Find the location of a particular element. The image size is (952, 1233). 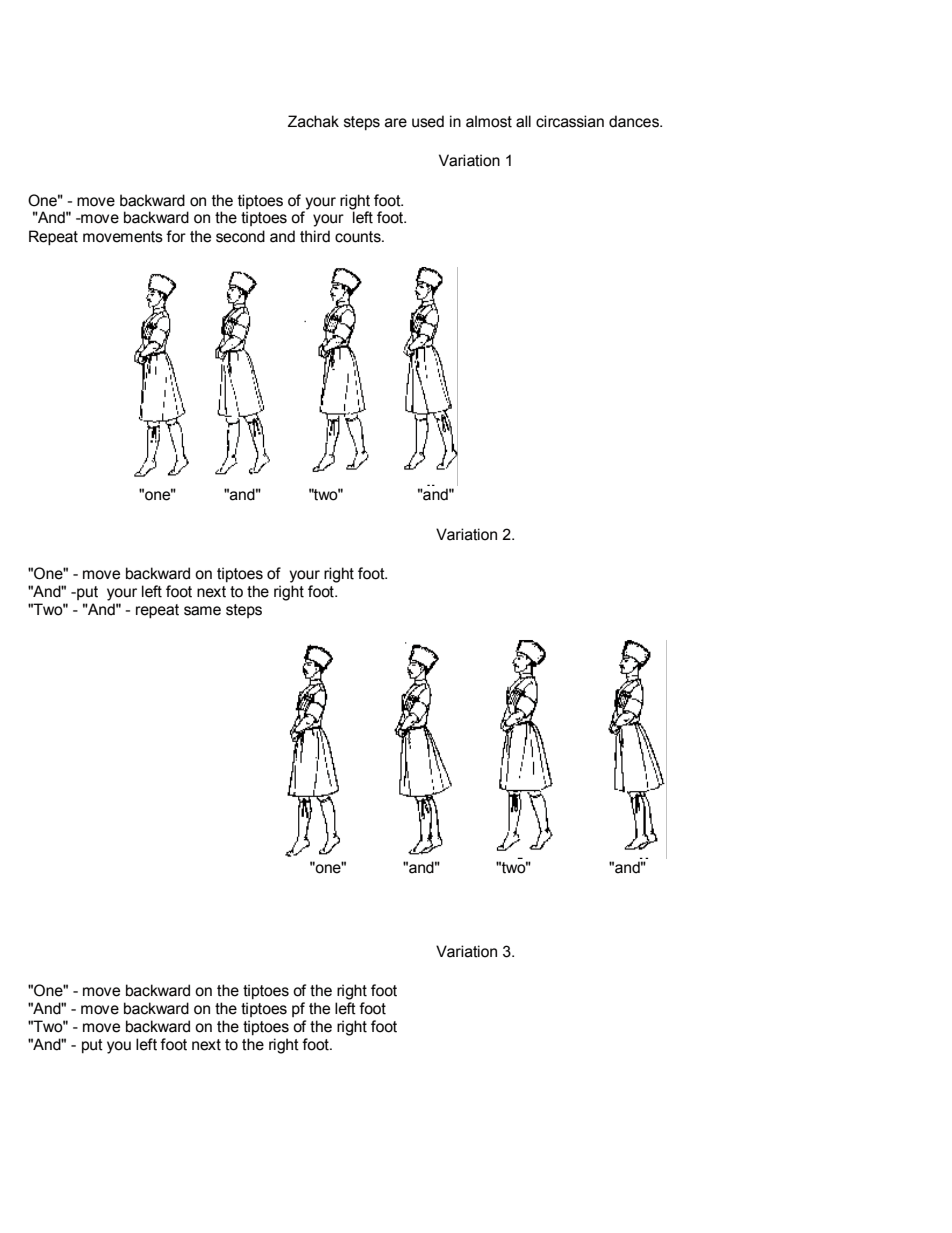

dances is located at coordinates (635, 121).
